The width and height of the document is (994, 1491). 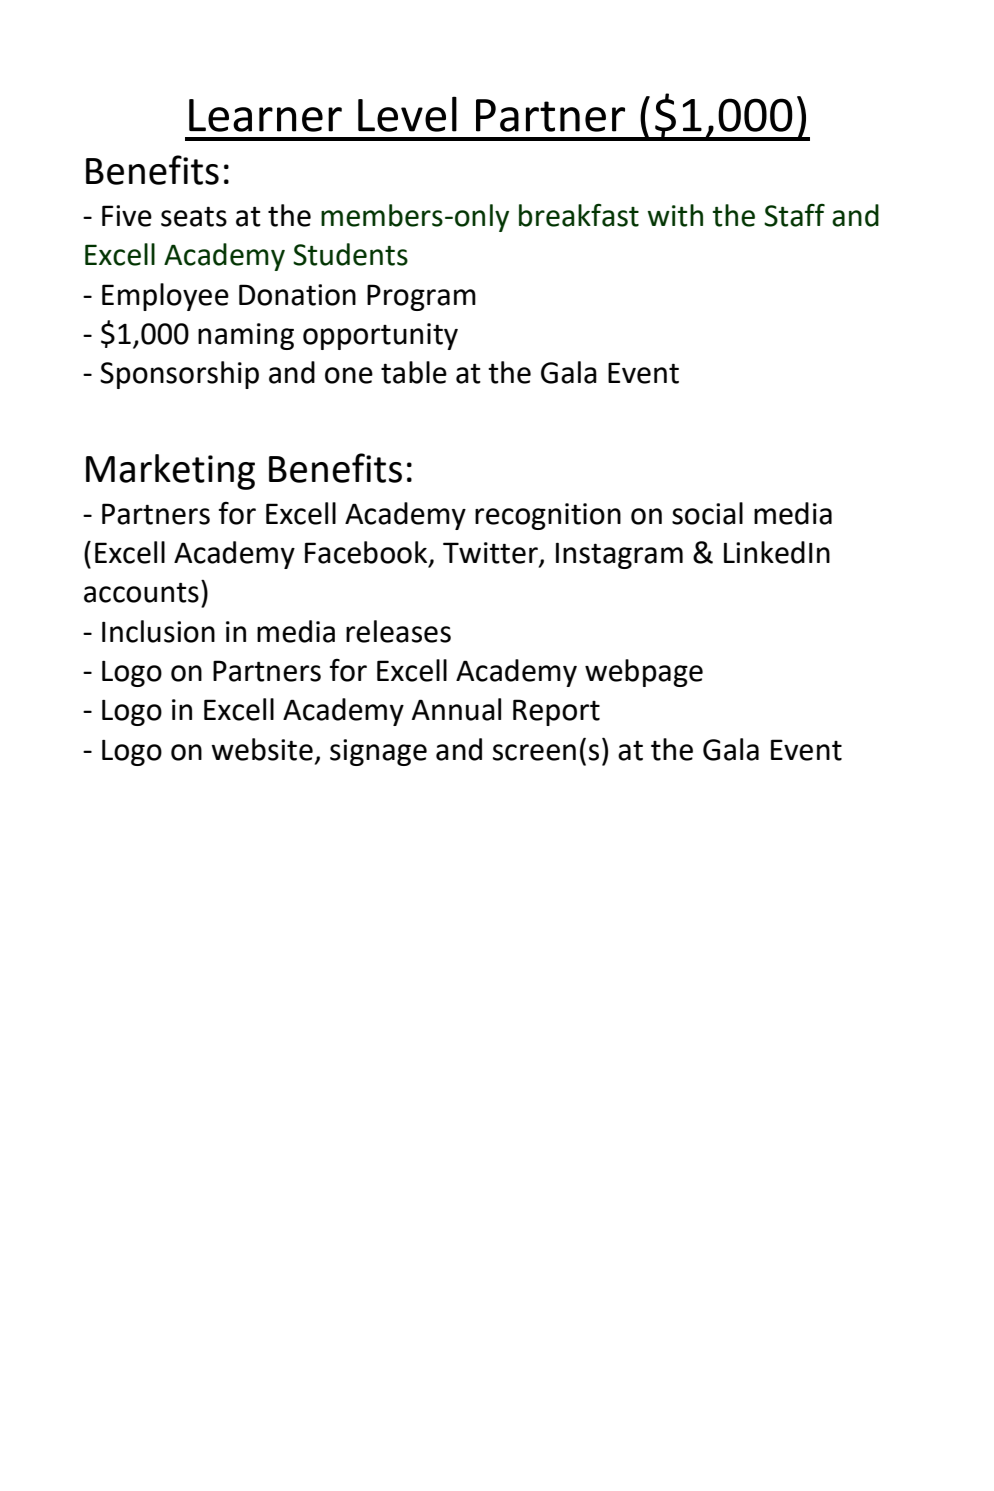 What do you see at coordinates (675, 215) in the document?
I see `with` at bounding box center [675, 215].
